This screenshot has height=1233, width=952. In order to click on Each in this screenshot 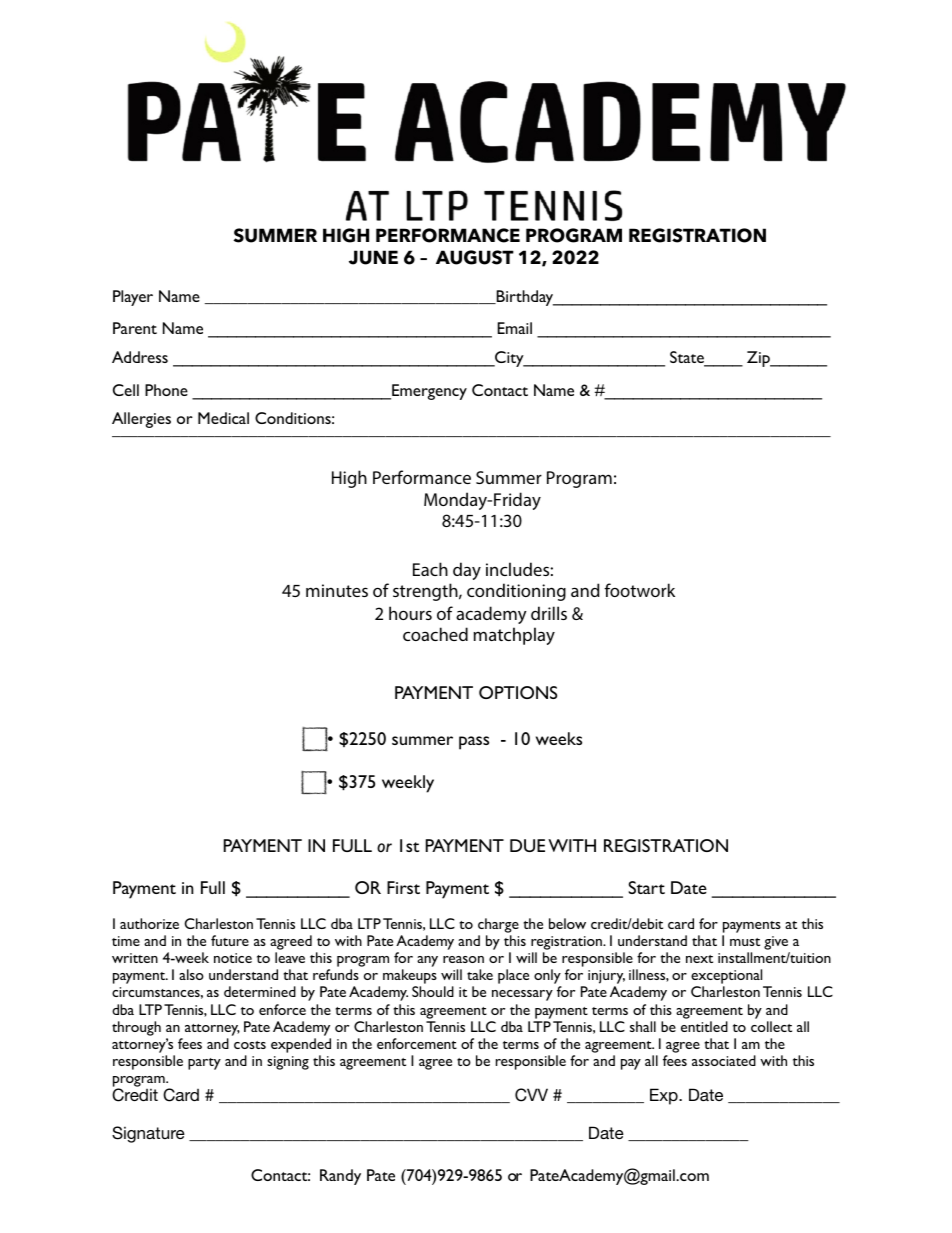, I will do `click(430, 569)`.
